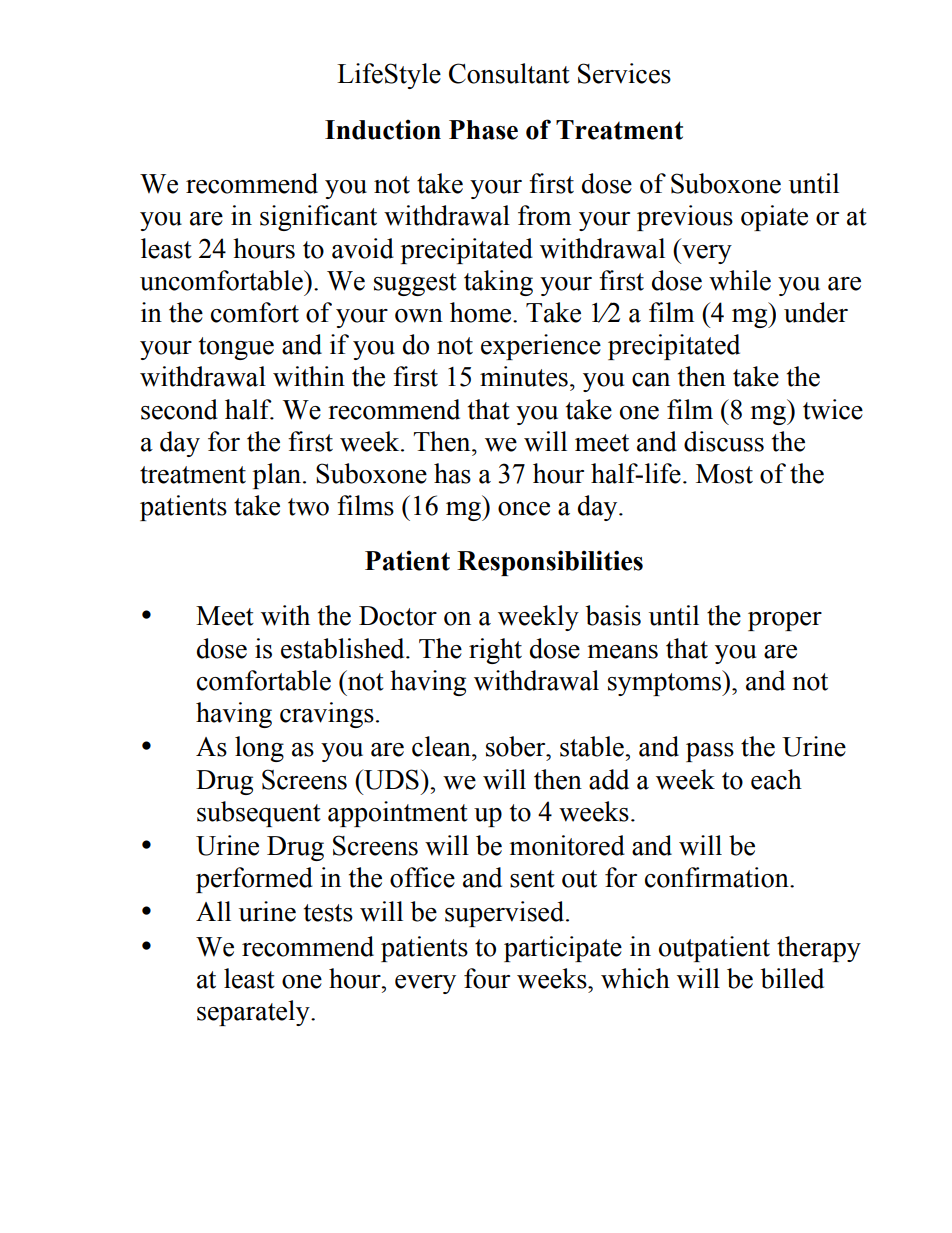 This page has width=952, height=1233. What do you see at coordinates (308, 507) in the page?
I see `two` at bounding box center [308, 507].
